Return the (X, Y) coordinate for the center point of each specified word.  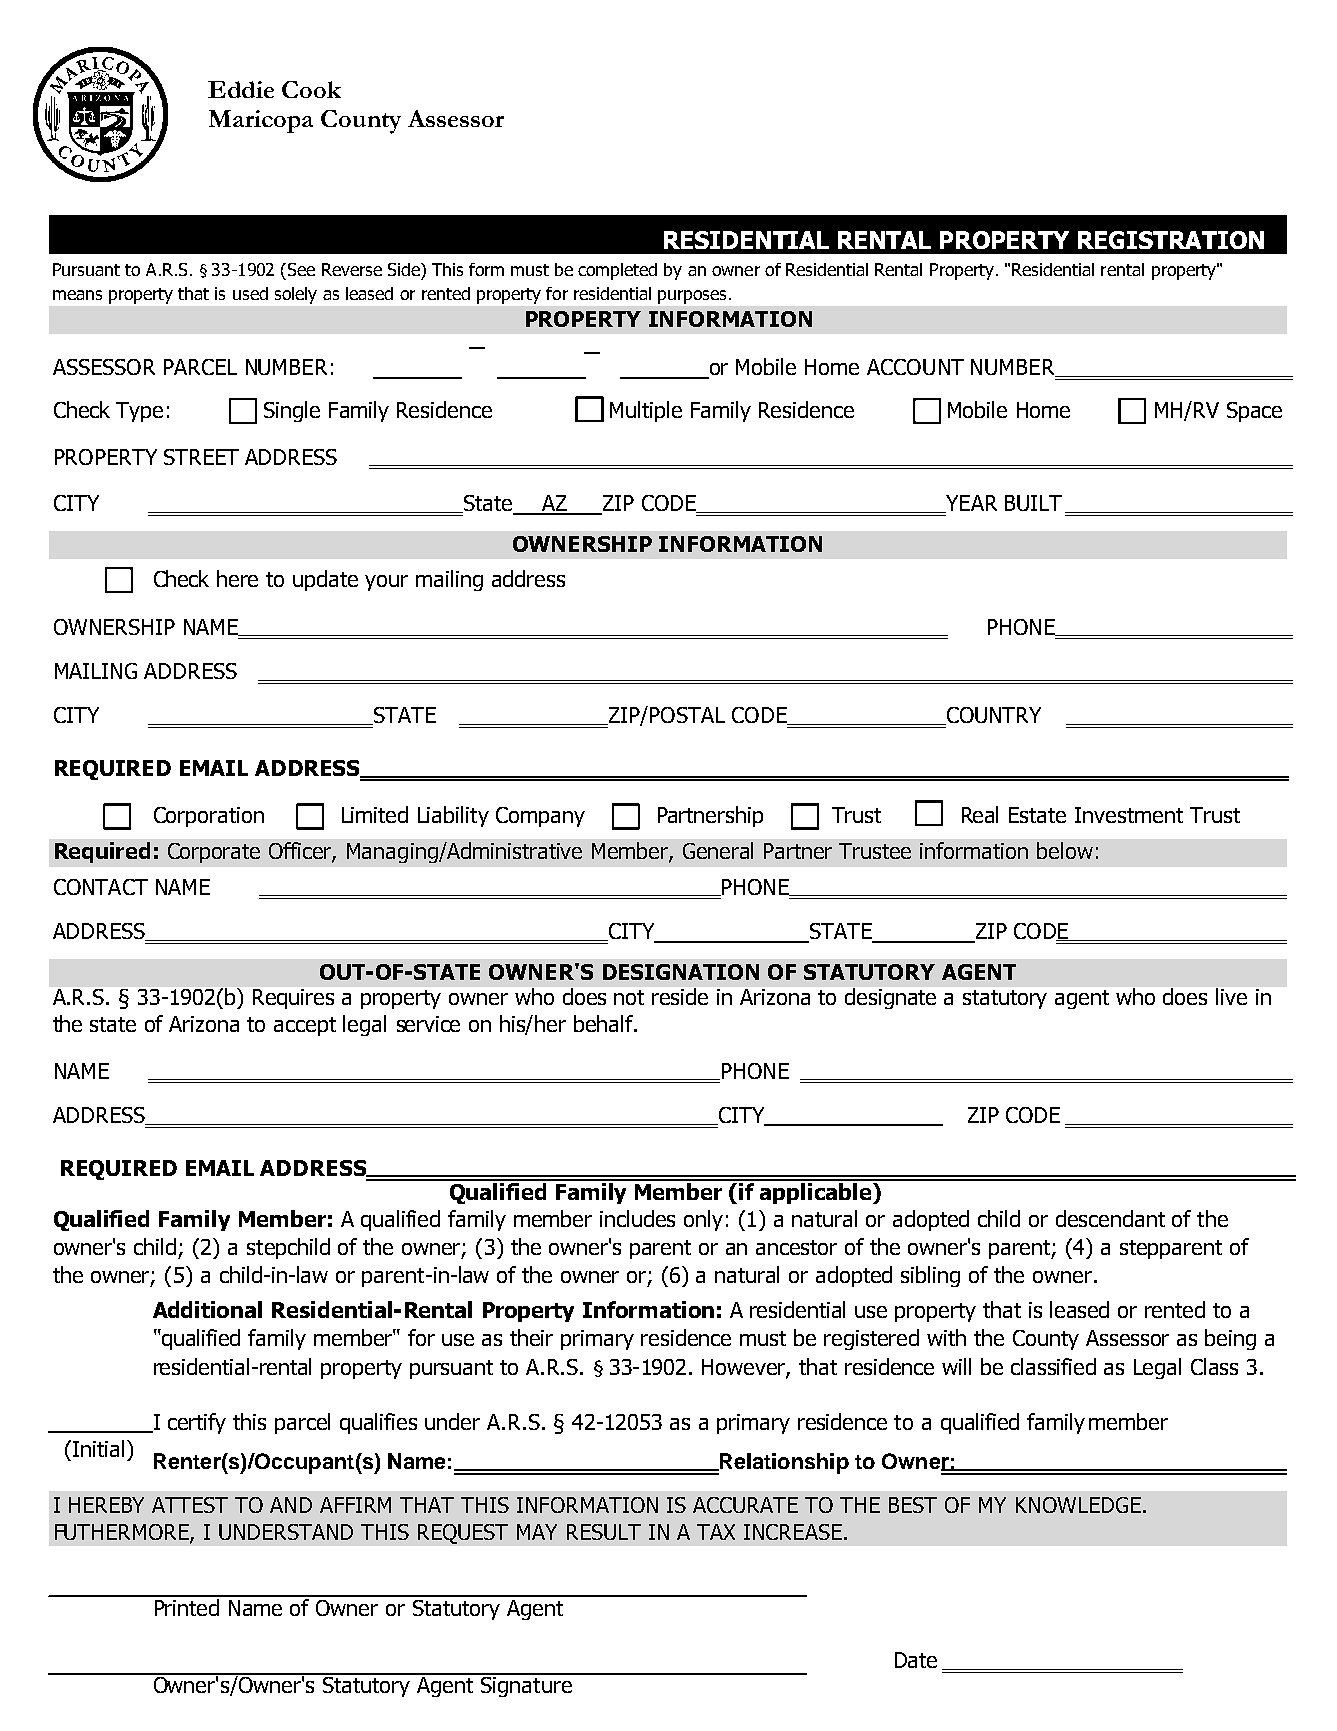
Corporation (209, 817)
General (718, 850)
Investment (1129, 815)
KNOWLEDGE (1078, 1505)
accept (305, 1026)
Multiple (646, 411)
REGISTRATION (1171, 240)
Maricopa (261, 121)
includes (637, 1218)
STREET (201, 457)
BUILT (1033, 503)
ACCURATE (745, 1505)
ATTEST (190, 1505)
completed (617, 271)
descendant (1110, 1218)
